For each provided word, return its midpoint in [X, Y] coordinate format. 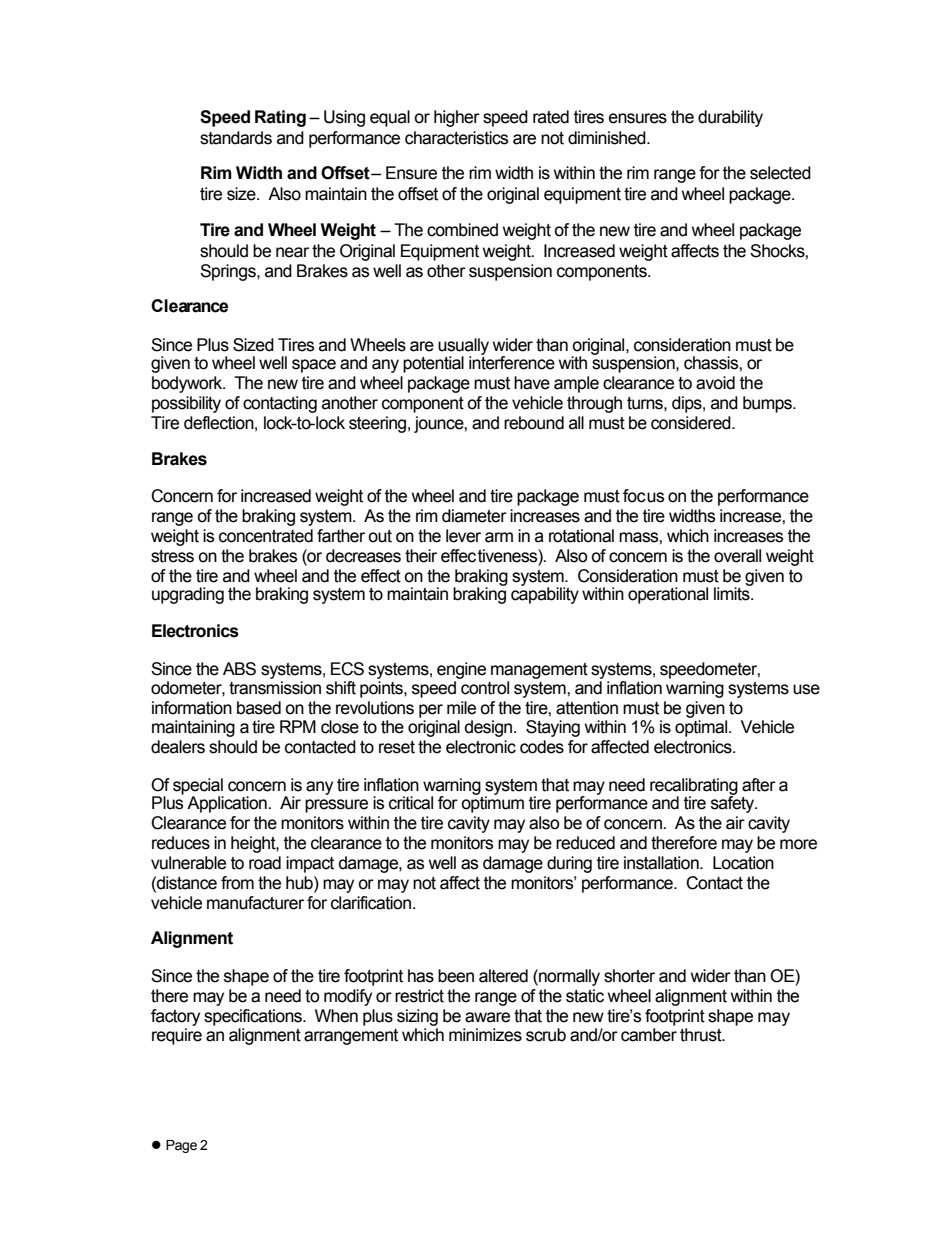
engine [461, 670]
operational [668, 595]
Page [181, 1146]
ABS [239, 669]
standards [236, 138]
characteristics [456, 138]
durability [730, 118]
